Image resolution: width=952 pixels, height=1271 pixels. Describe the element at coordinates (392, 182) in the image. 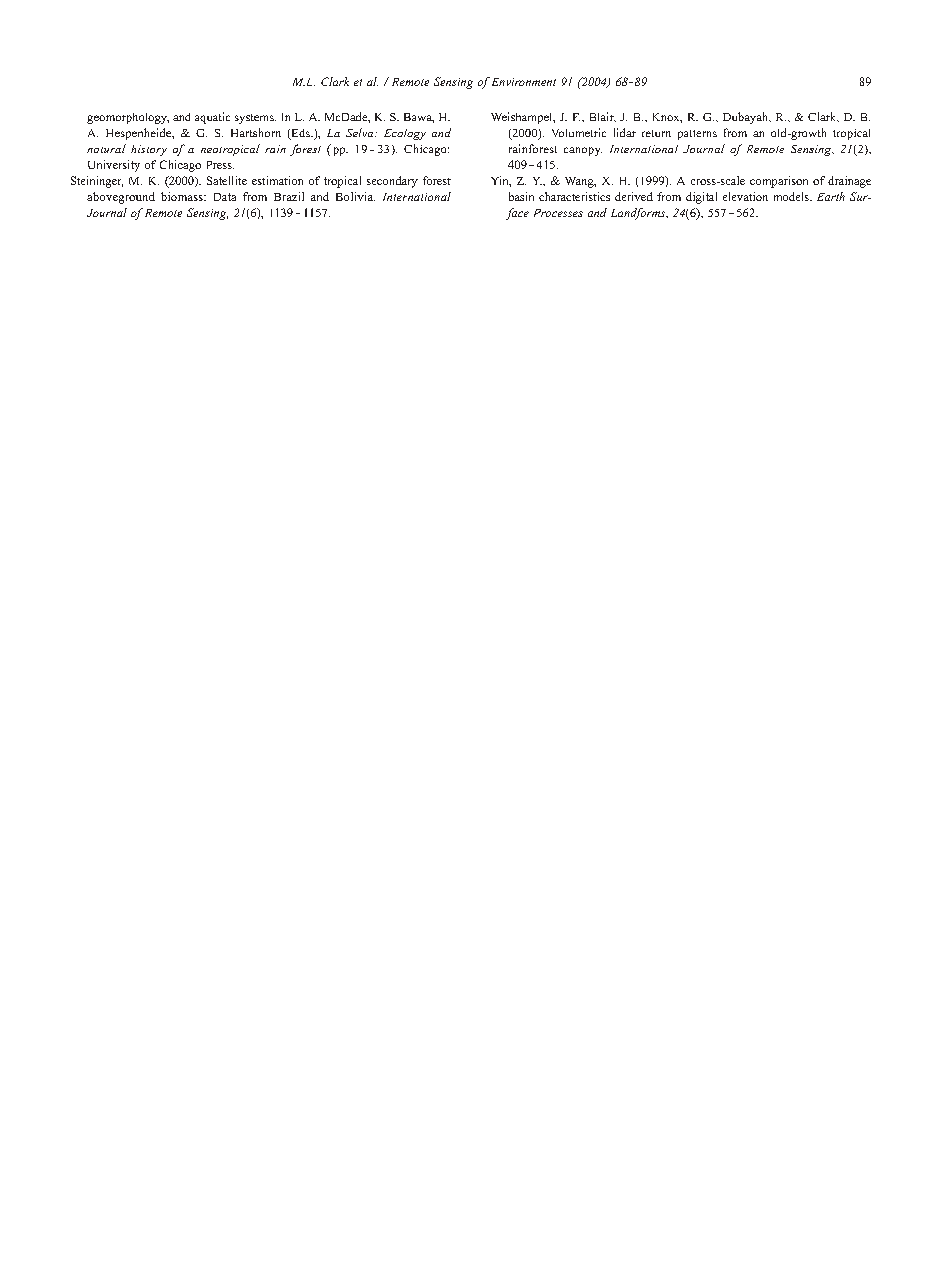

I see `secondary` at that location.
